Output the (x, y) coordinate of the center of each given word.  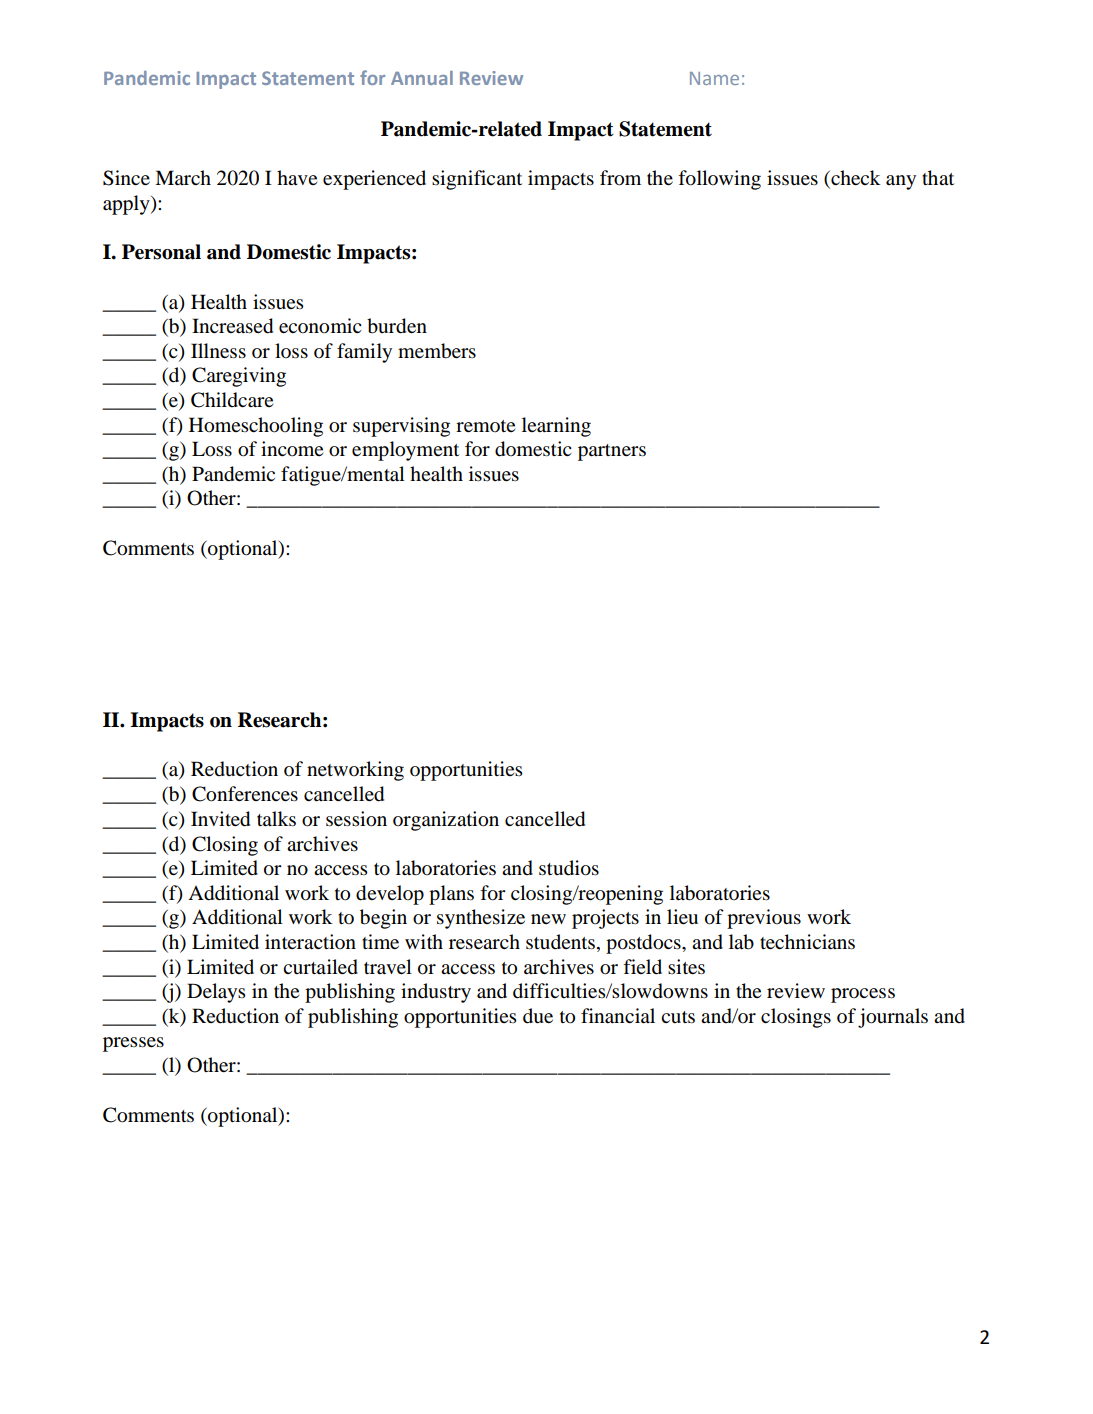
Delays (216, 993)
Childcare (232, 400)
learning (556, 427)
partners (612, 452)
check (855, 179)
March (183, 177)
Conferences (245, 794)
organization (446, 821)
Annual (422, 78)
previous (764, 919)
